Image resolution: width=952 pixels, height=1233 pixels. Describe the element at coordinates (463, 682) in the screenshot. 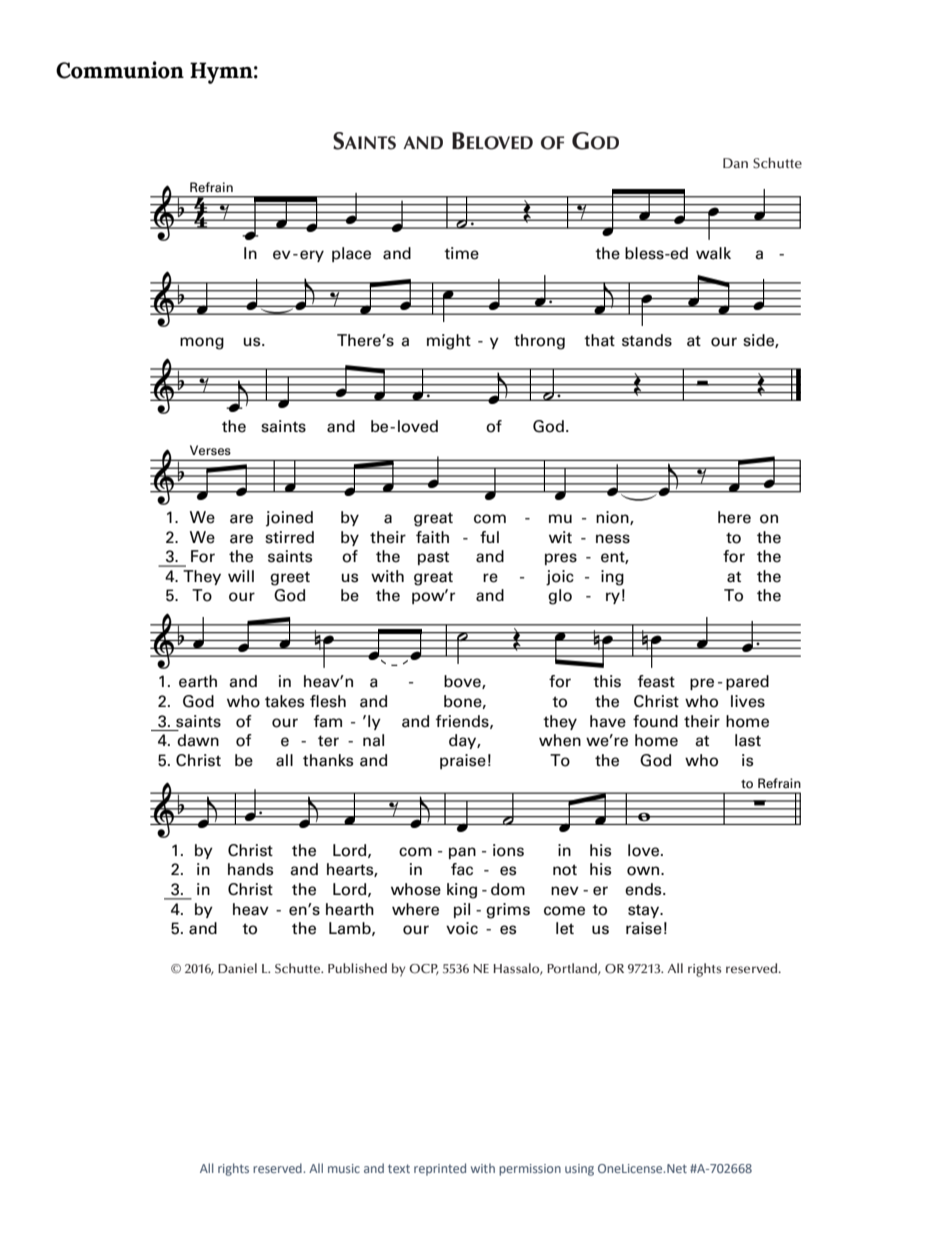

I see `bove` at that location.
